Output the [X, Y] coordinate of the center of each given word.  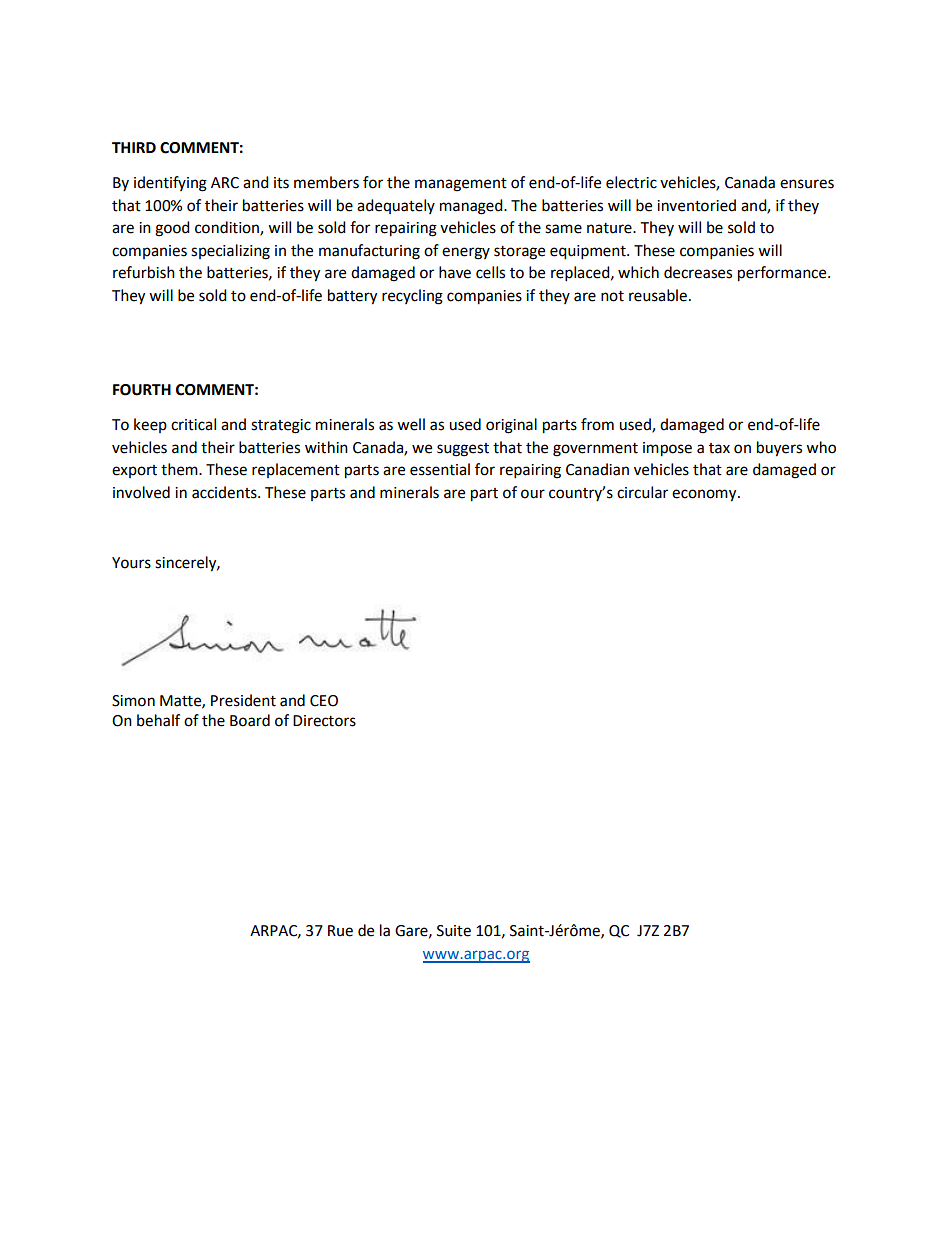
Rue [340, 931]
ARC [225, 183]
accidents [225, 492]
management [461, 185]
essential [440, 469]
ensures [807, 184]
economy [705, 495]
